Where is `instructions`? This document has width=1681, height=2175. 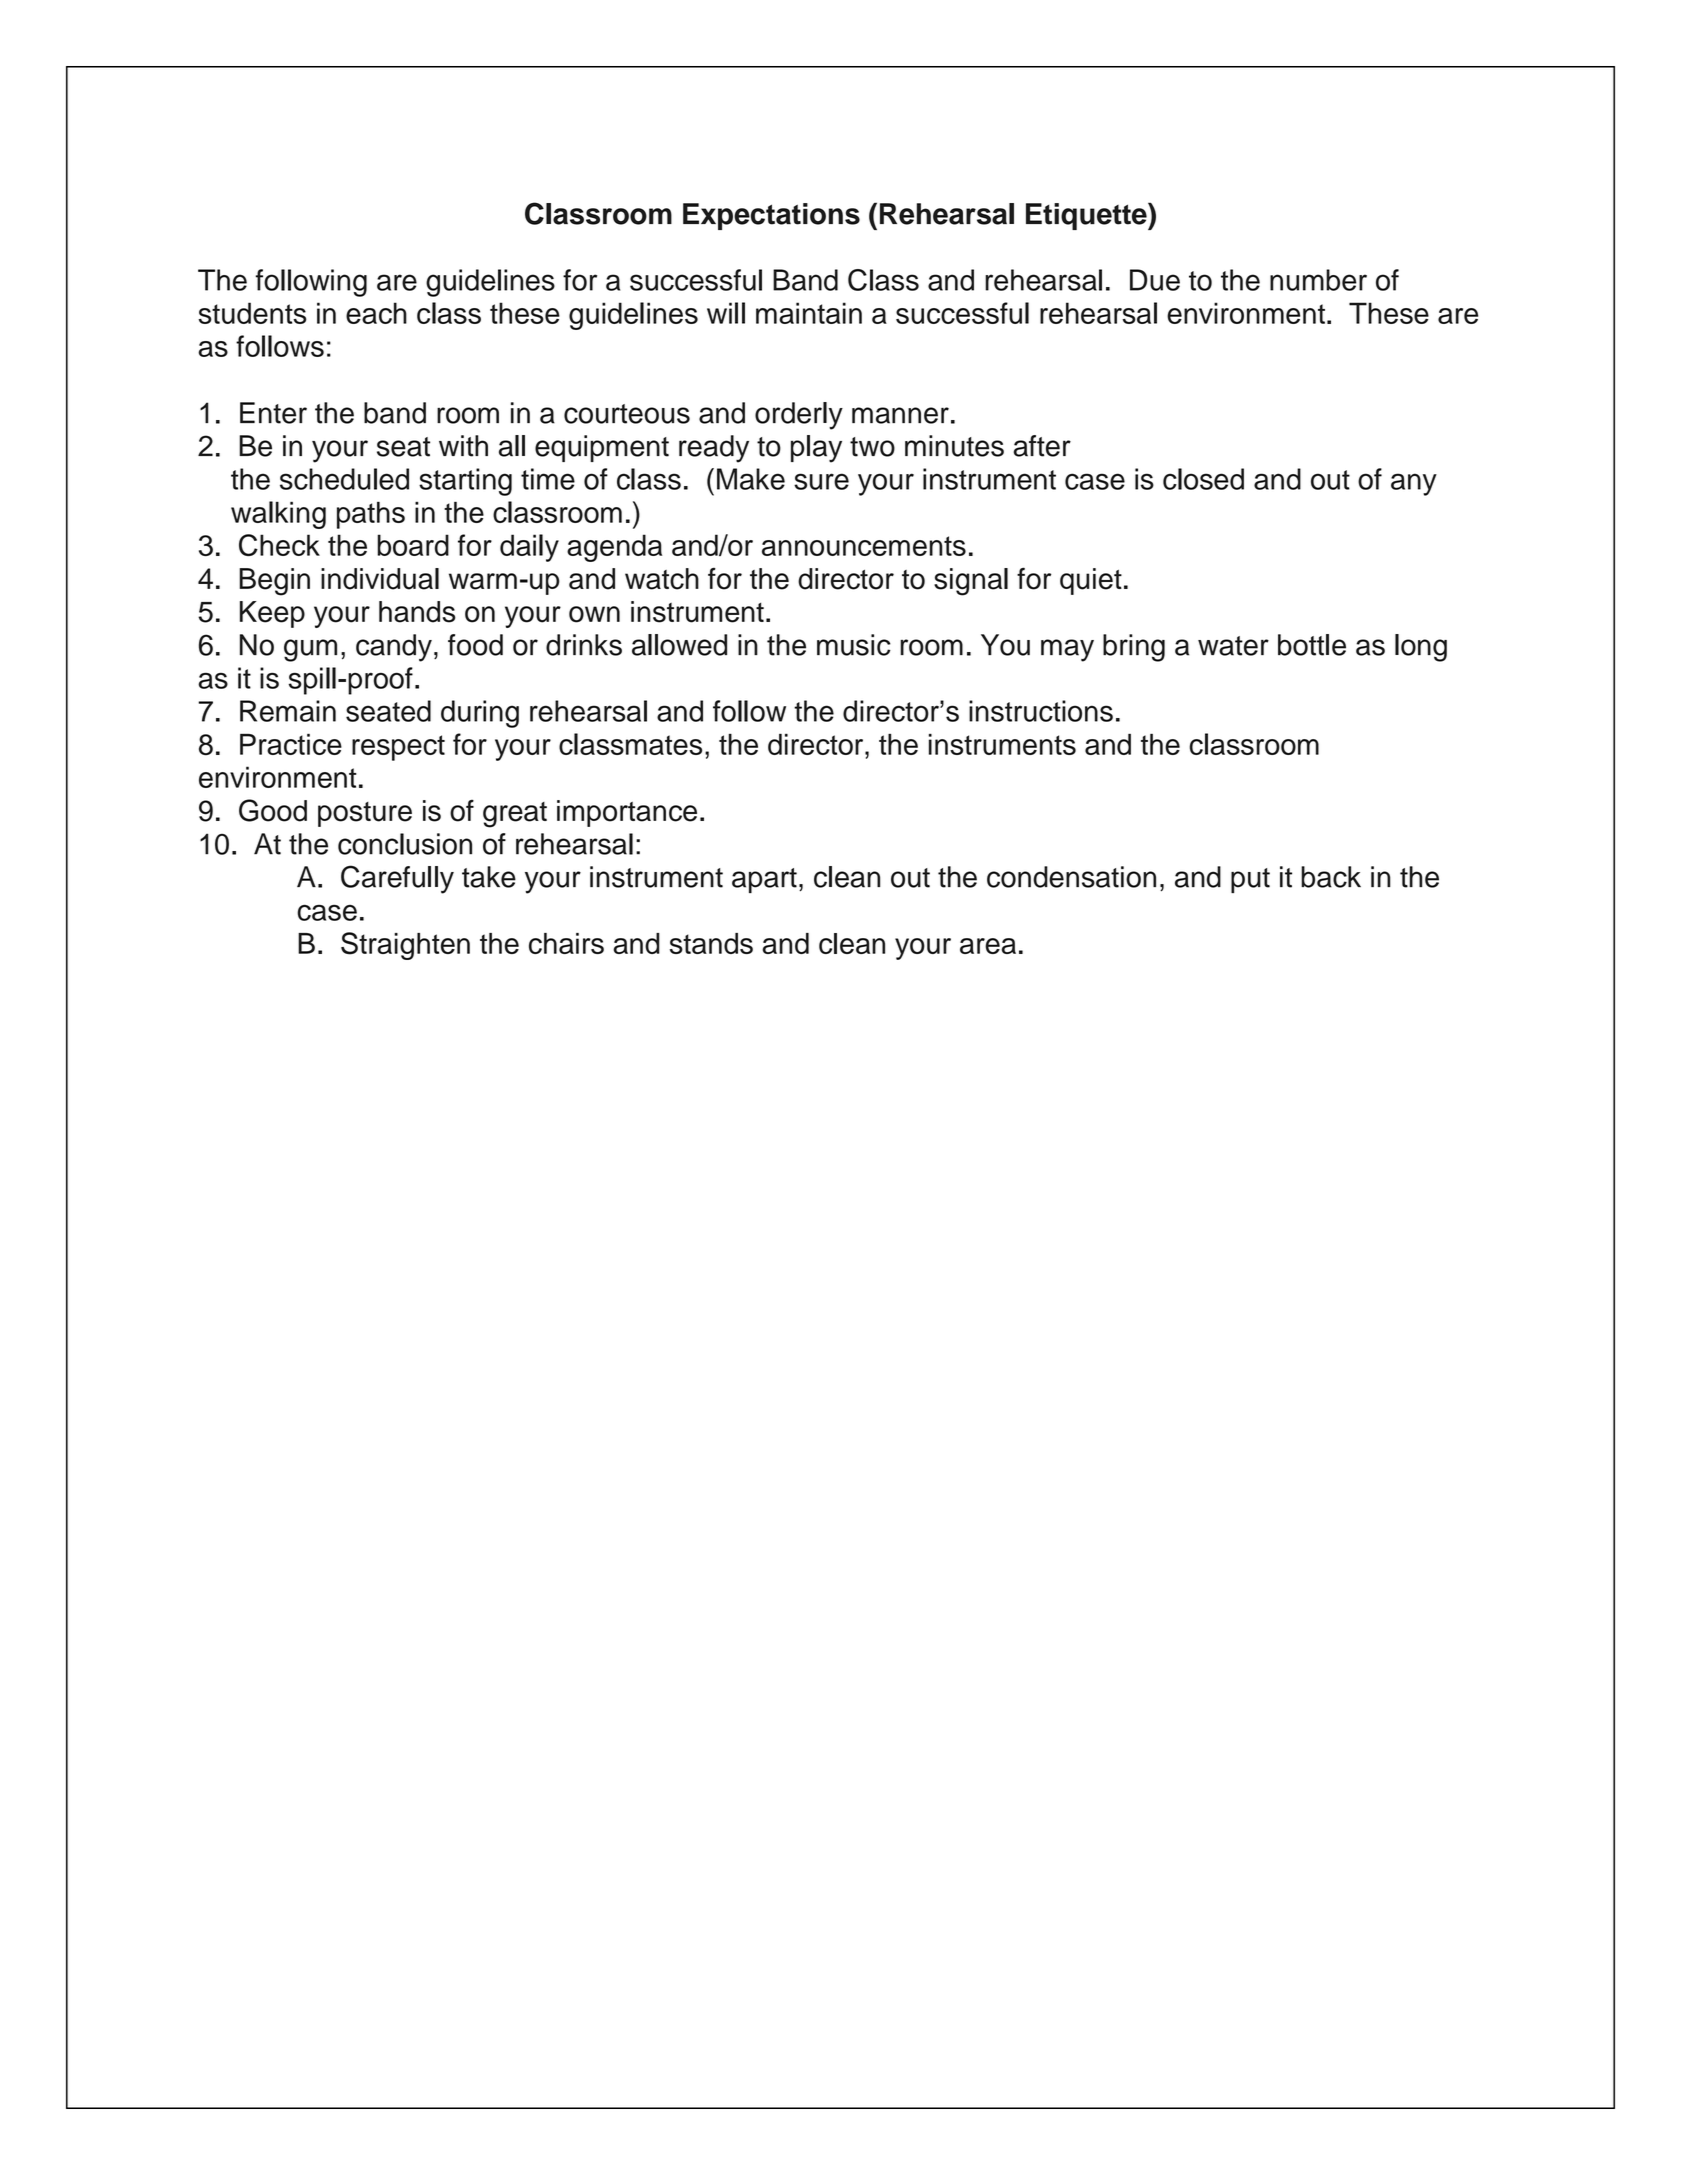
instructions is located at coordinates (1041, 711).
